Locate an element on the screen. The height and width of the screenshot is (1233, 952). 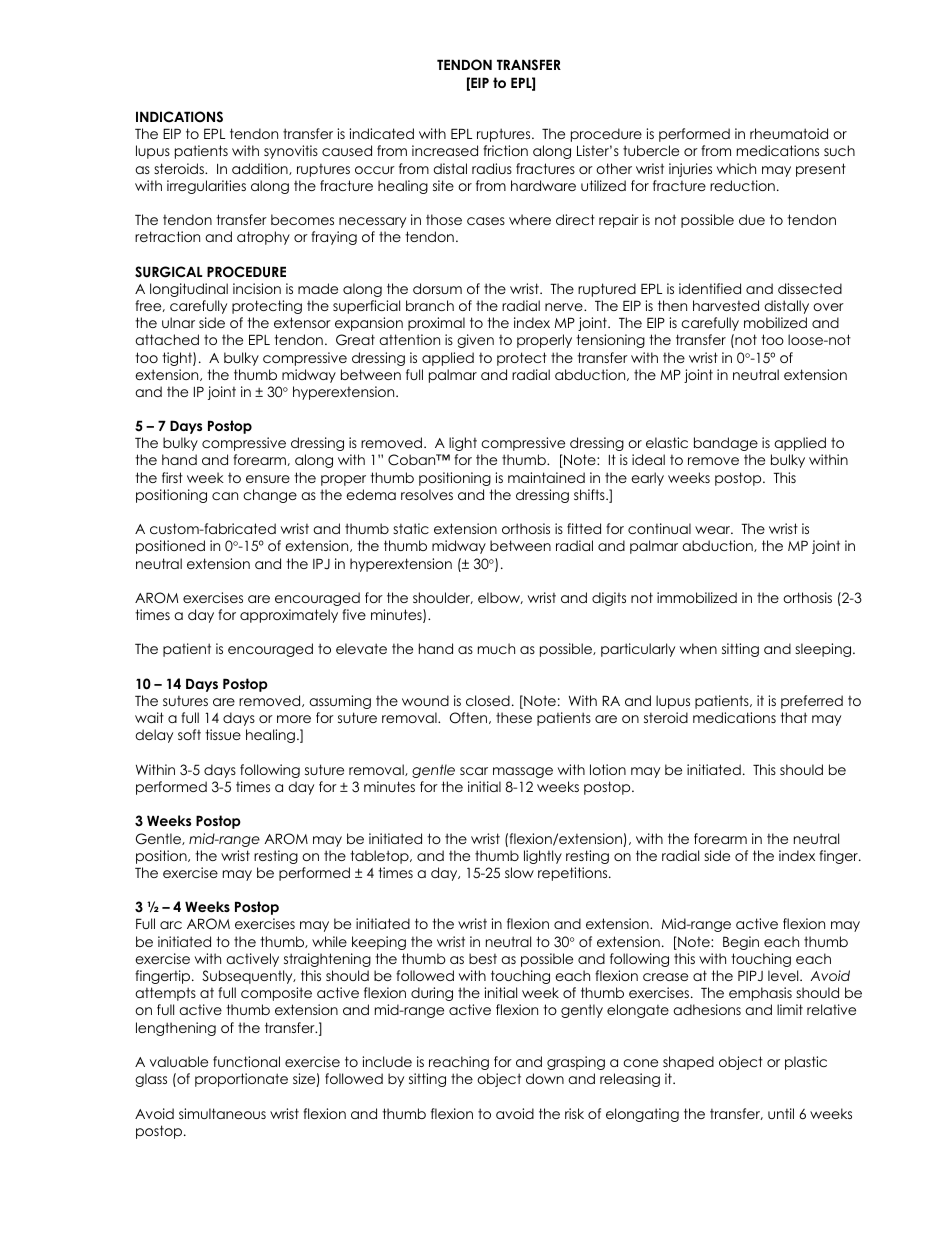
which is located at coordinates (736, 168).
